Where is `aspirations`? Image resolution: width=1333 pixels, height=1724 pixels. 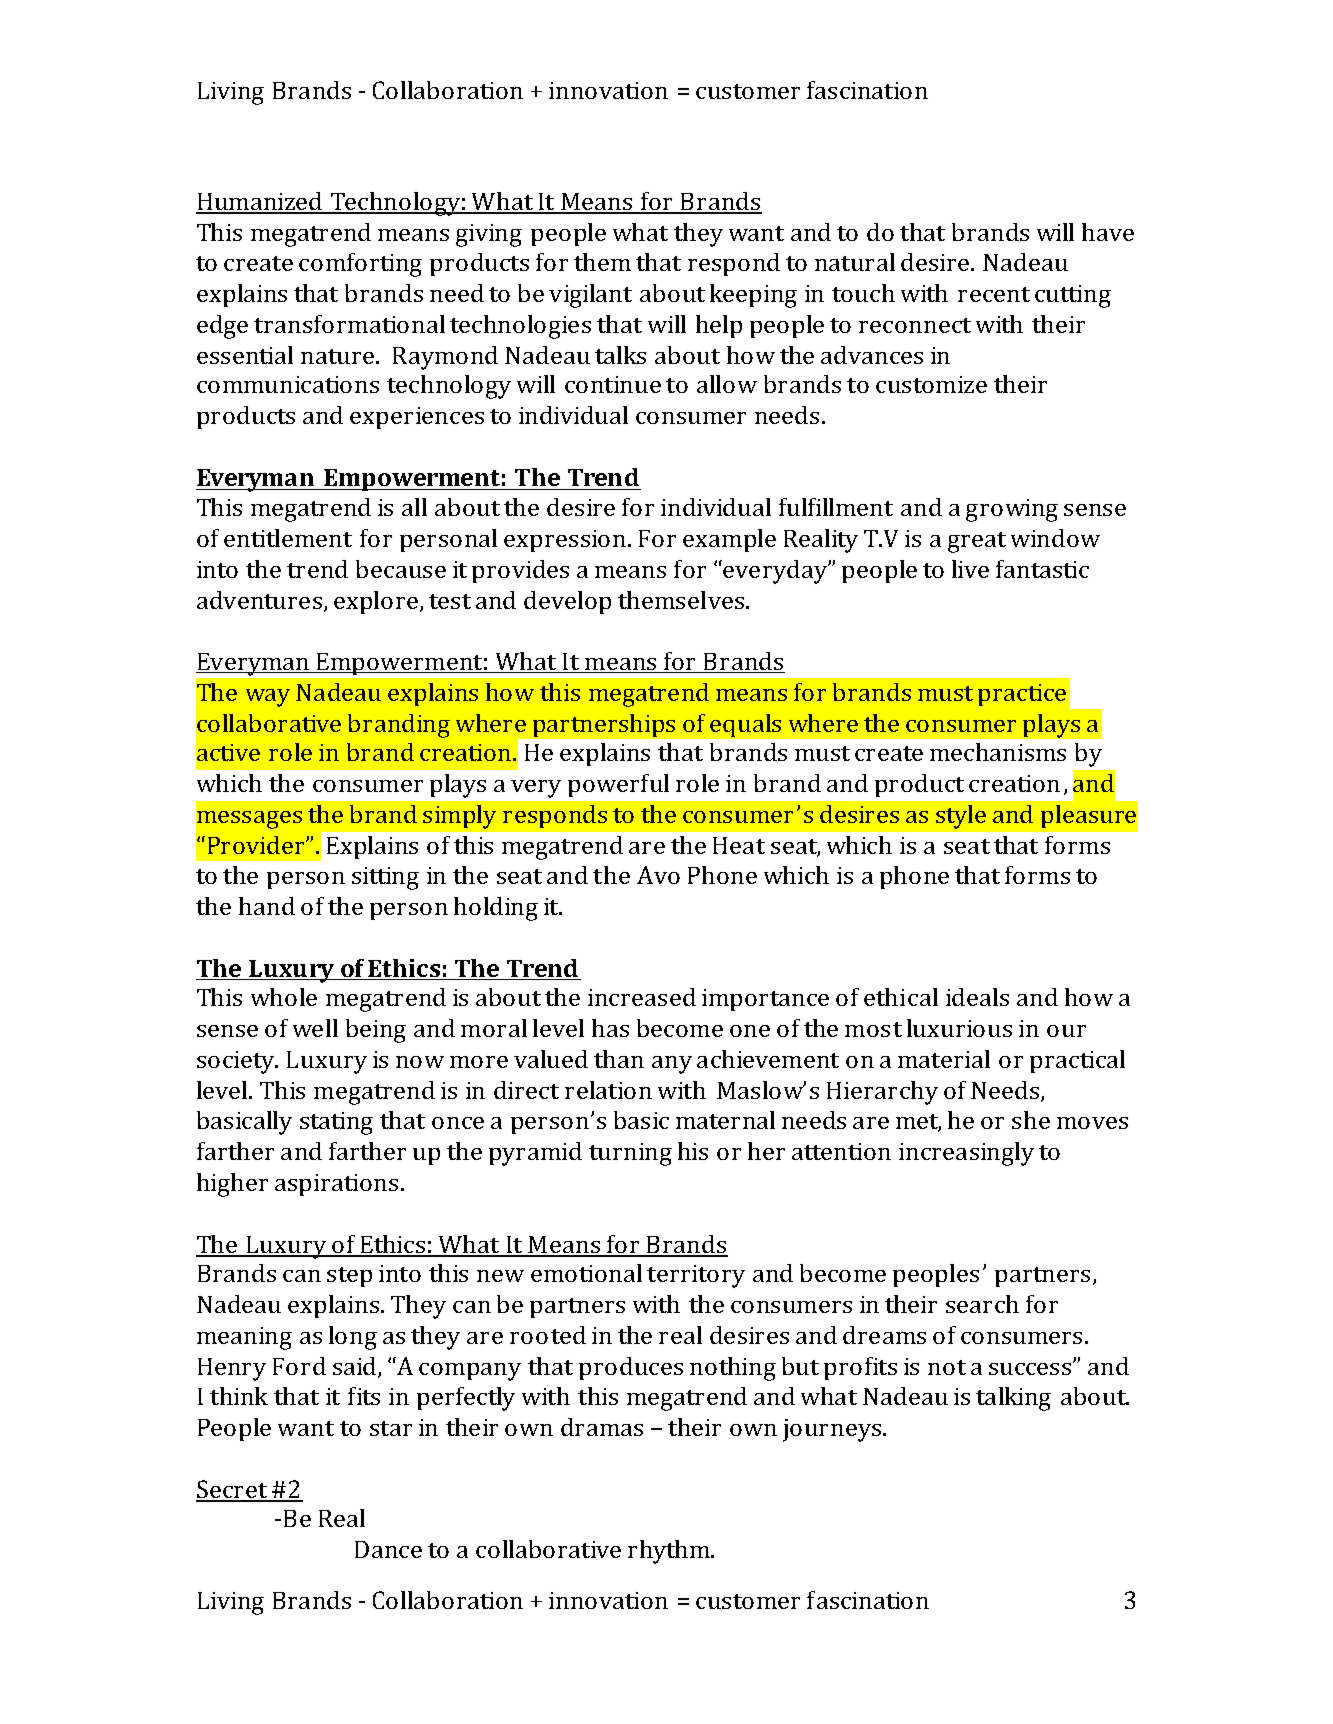 aspirations is located at coordinates (336, 1185).
